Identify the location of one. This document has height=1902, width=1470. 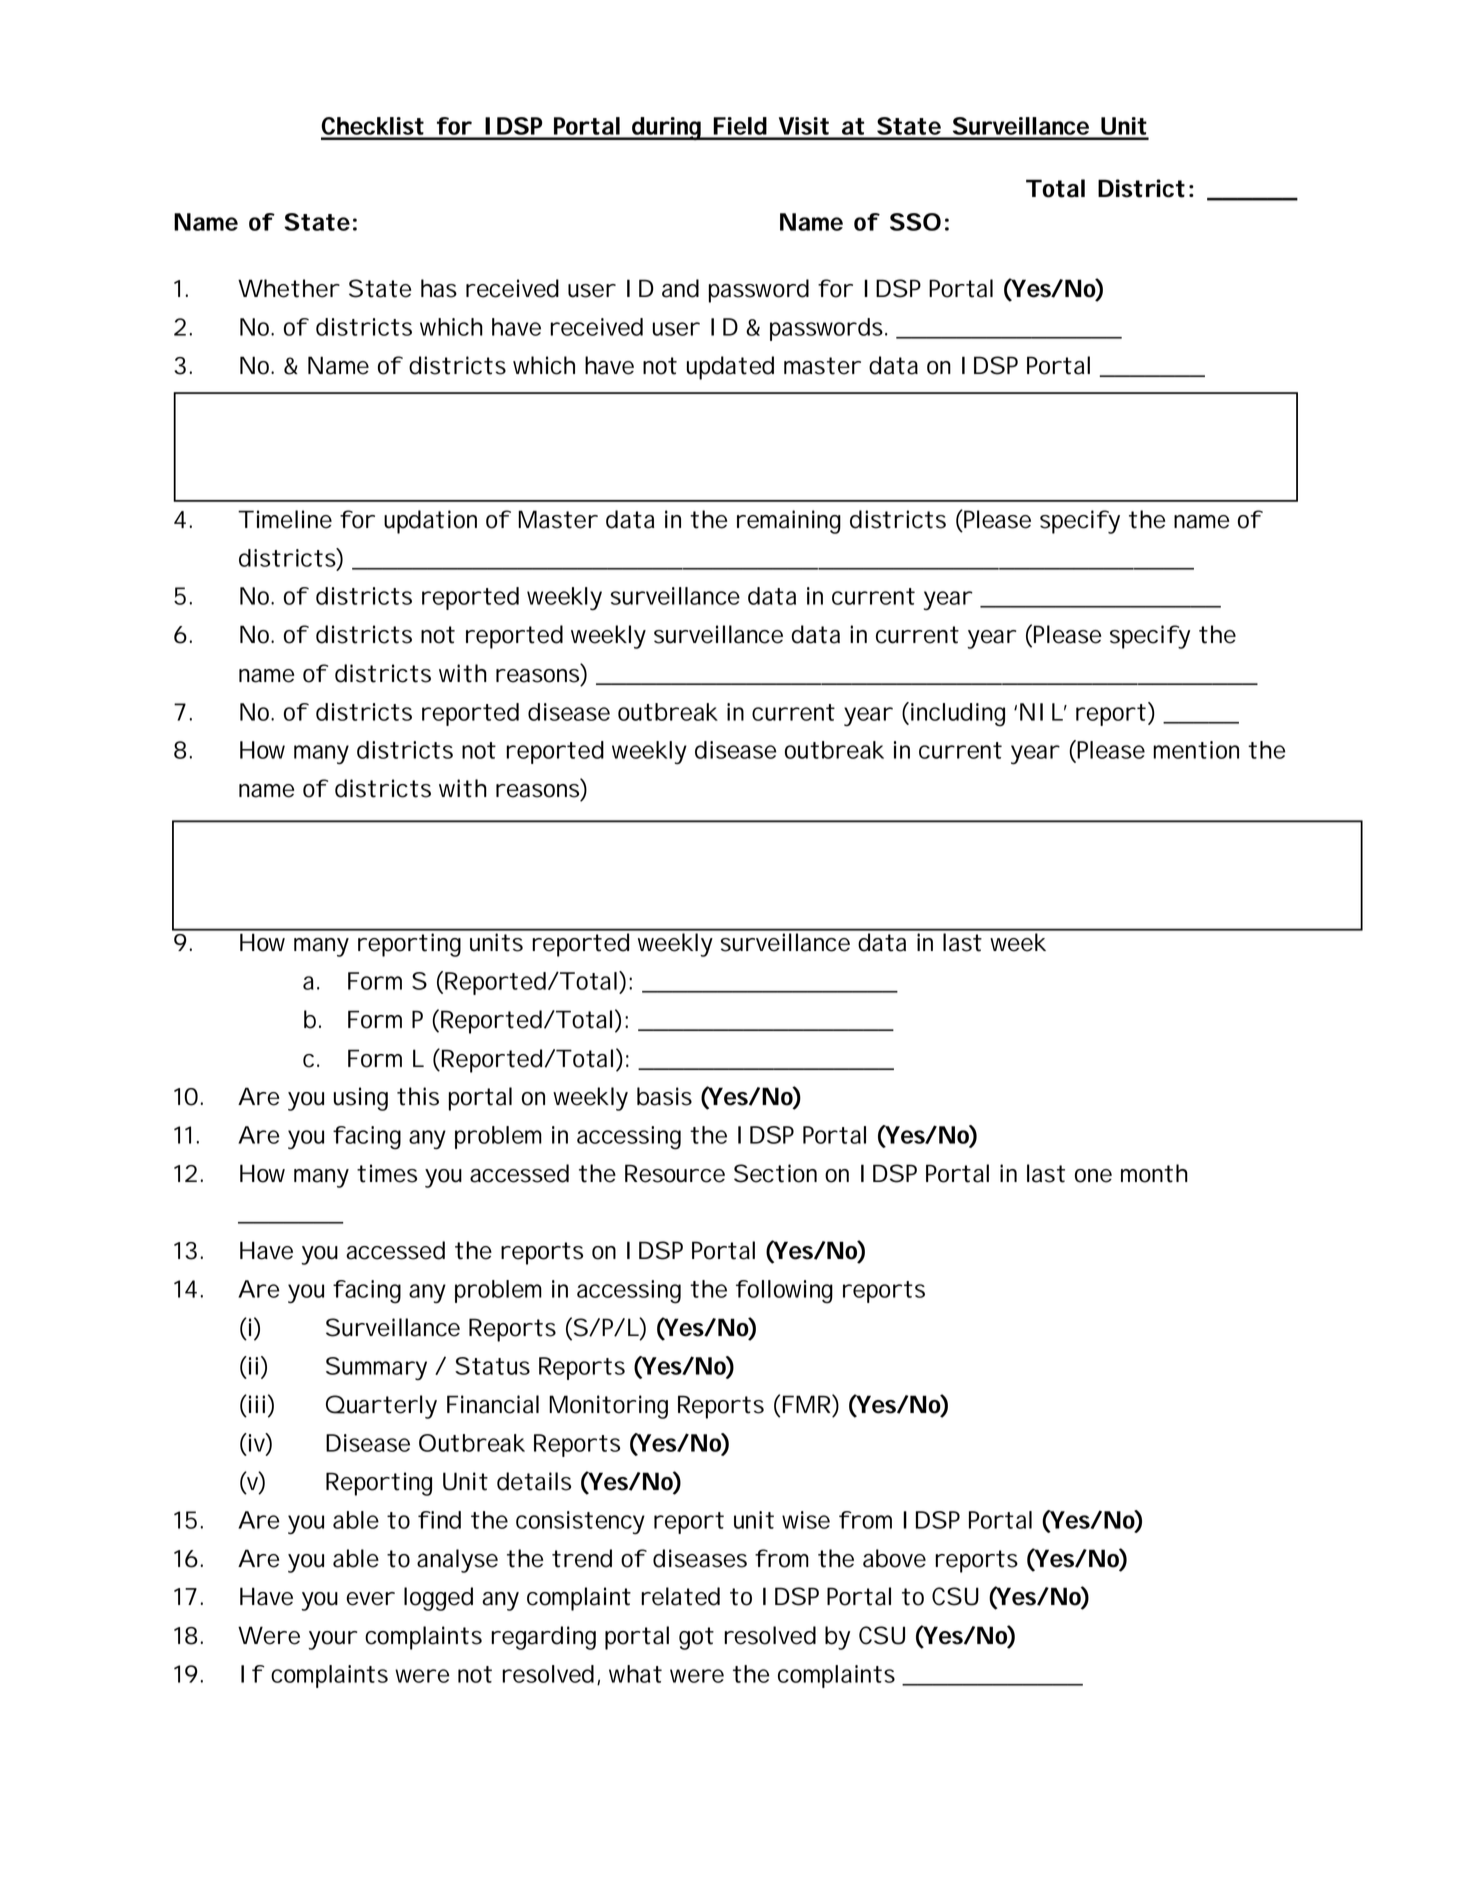
(1093, 1176).
